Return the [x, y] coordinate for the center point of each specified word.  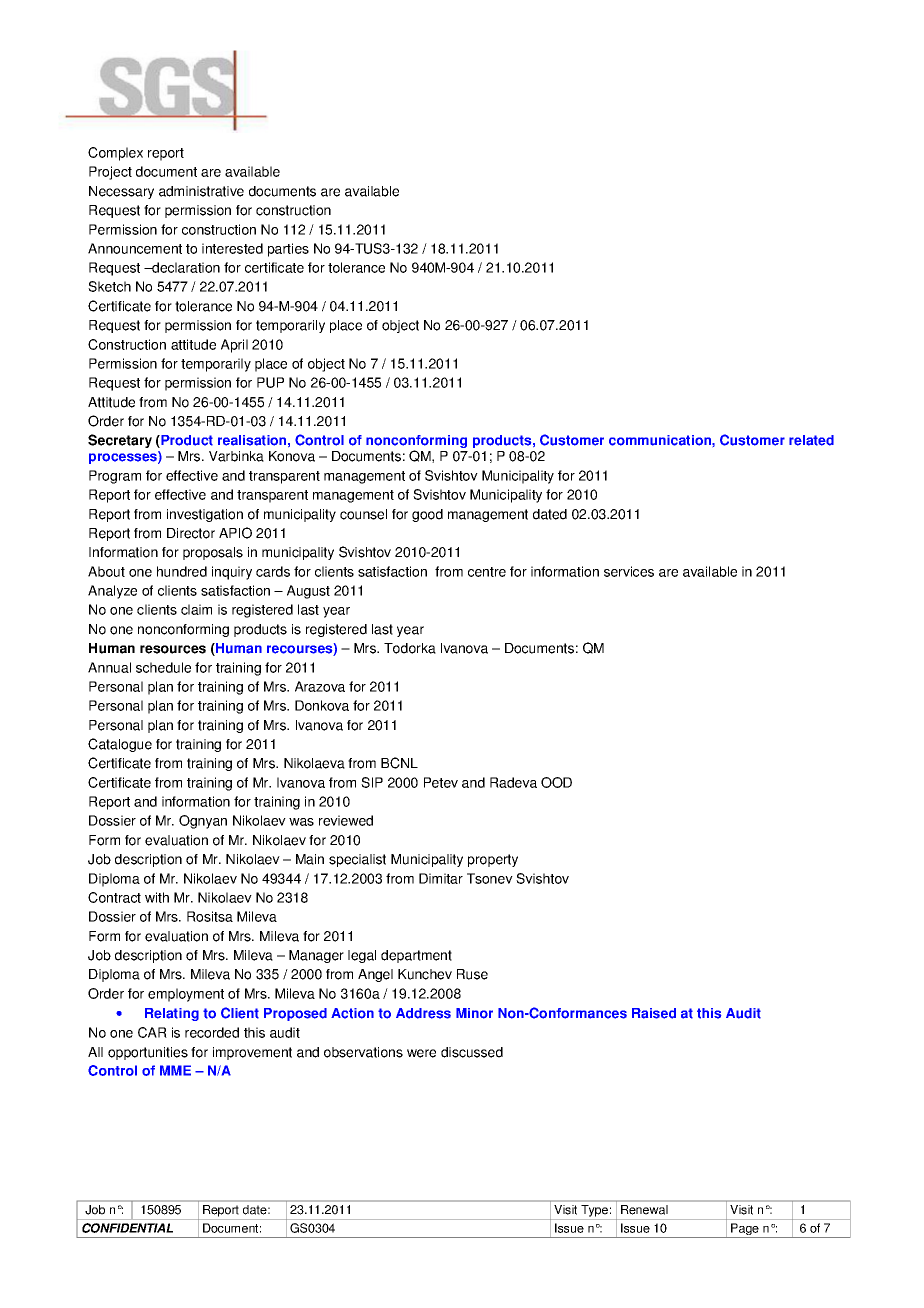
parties [288, 250]
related [811, 440]
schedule [163, 667]
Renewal [644, 1210]
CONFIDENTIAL [127, 1228]
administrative [201, 191]
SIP [372, 782]
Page [745, 1230]
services [629, 571]
